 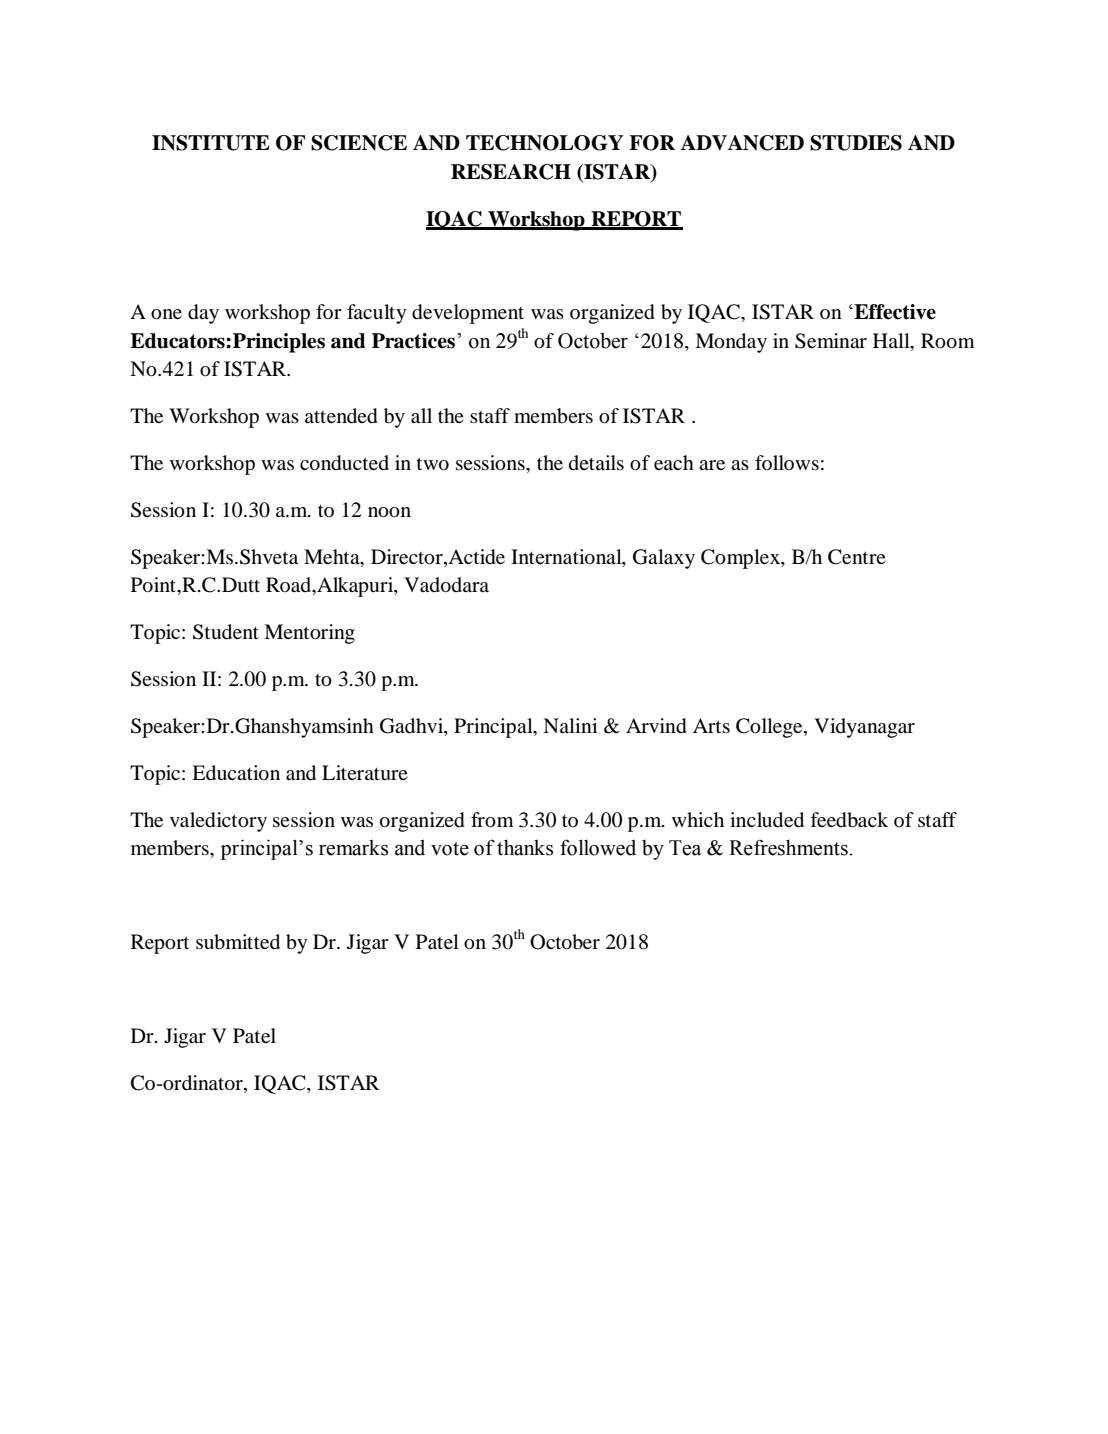 What do you see at coordinates (596, 462) in the screenshot?
I see `details` at bounding box center [596, 462].
